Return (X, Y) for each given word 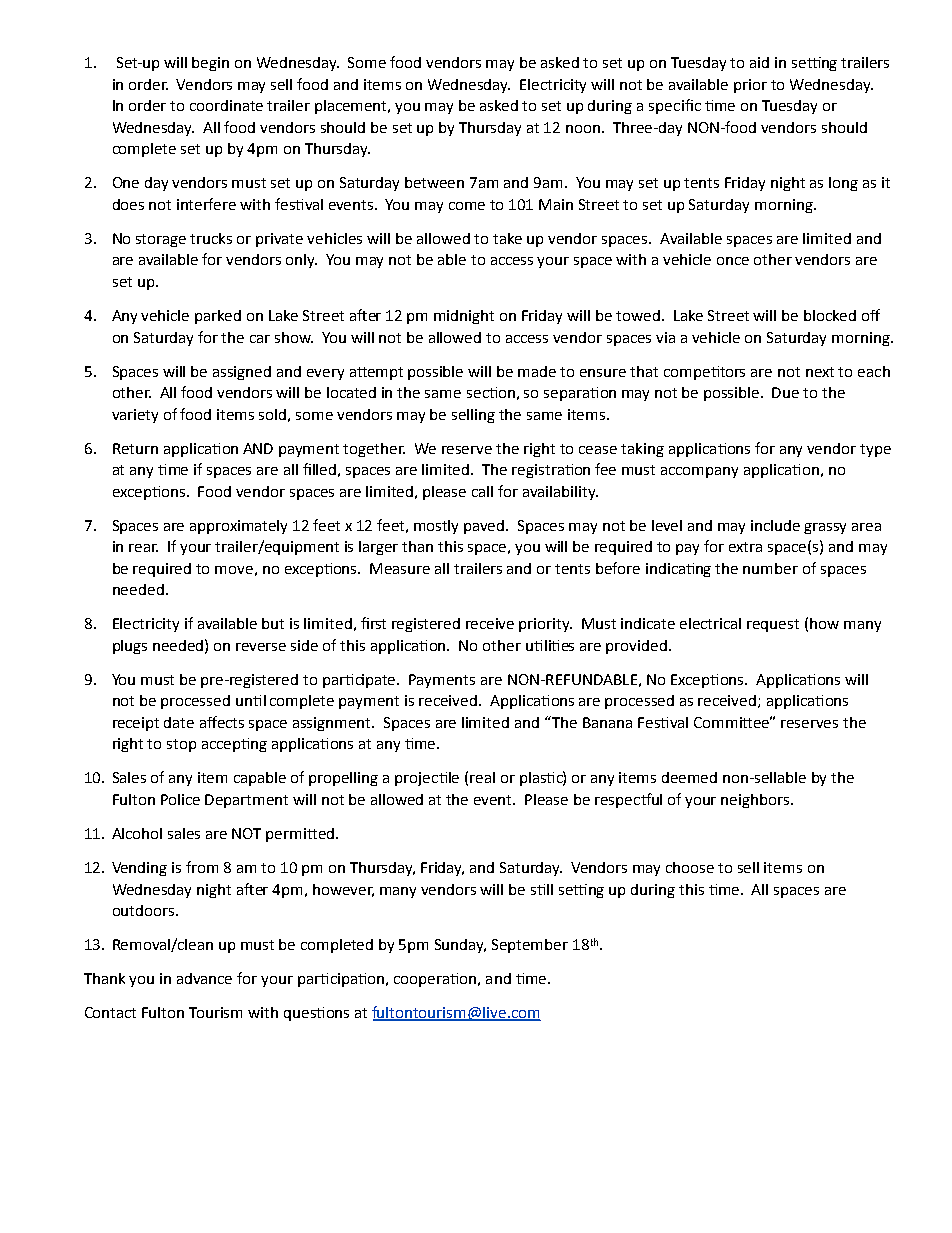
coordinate (226, 105)
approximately (238, 527)
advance (204, 978)
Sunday (460, 946)
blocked (830, 315)
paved (485, 527)
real (482, 777)
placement (352, 107)
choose (690, 867)
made (537, 371)
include (775, 525)
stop (181, 745)
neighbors (756, 801)
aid (759, 62)
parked (218, 317)
